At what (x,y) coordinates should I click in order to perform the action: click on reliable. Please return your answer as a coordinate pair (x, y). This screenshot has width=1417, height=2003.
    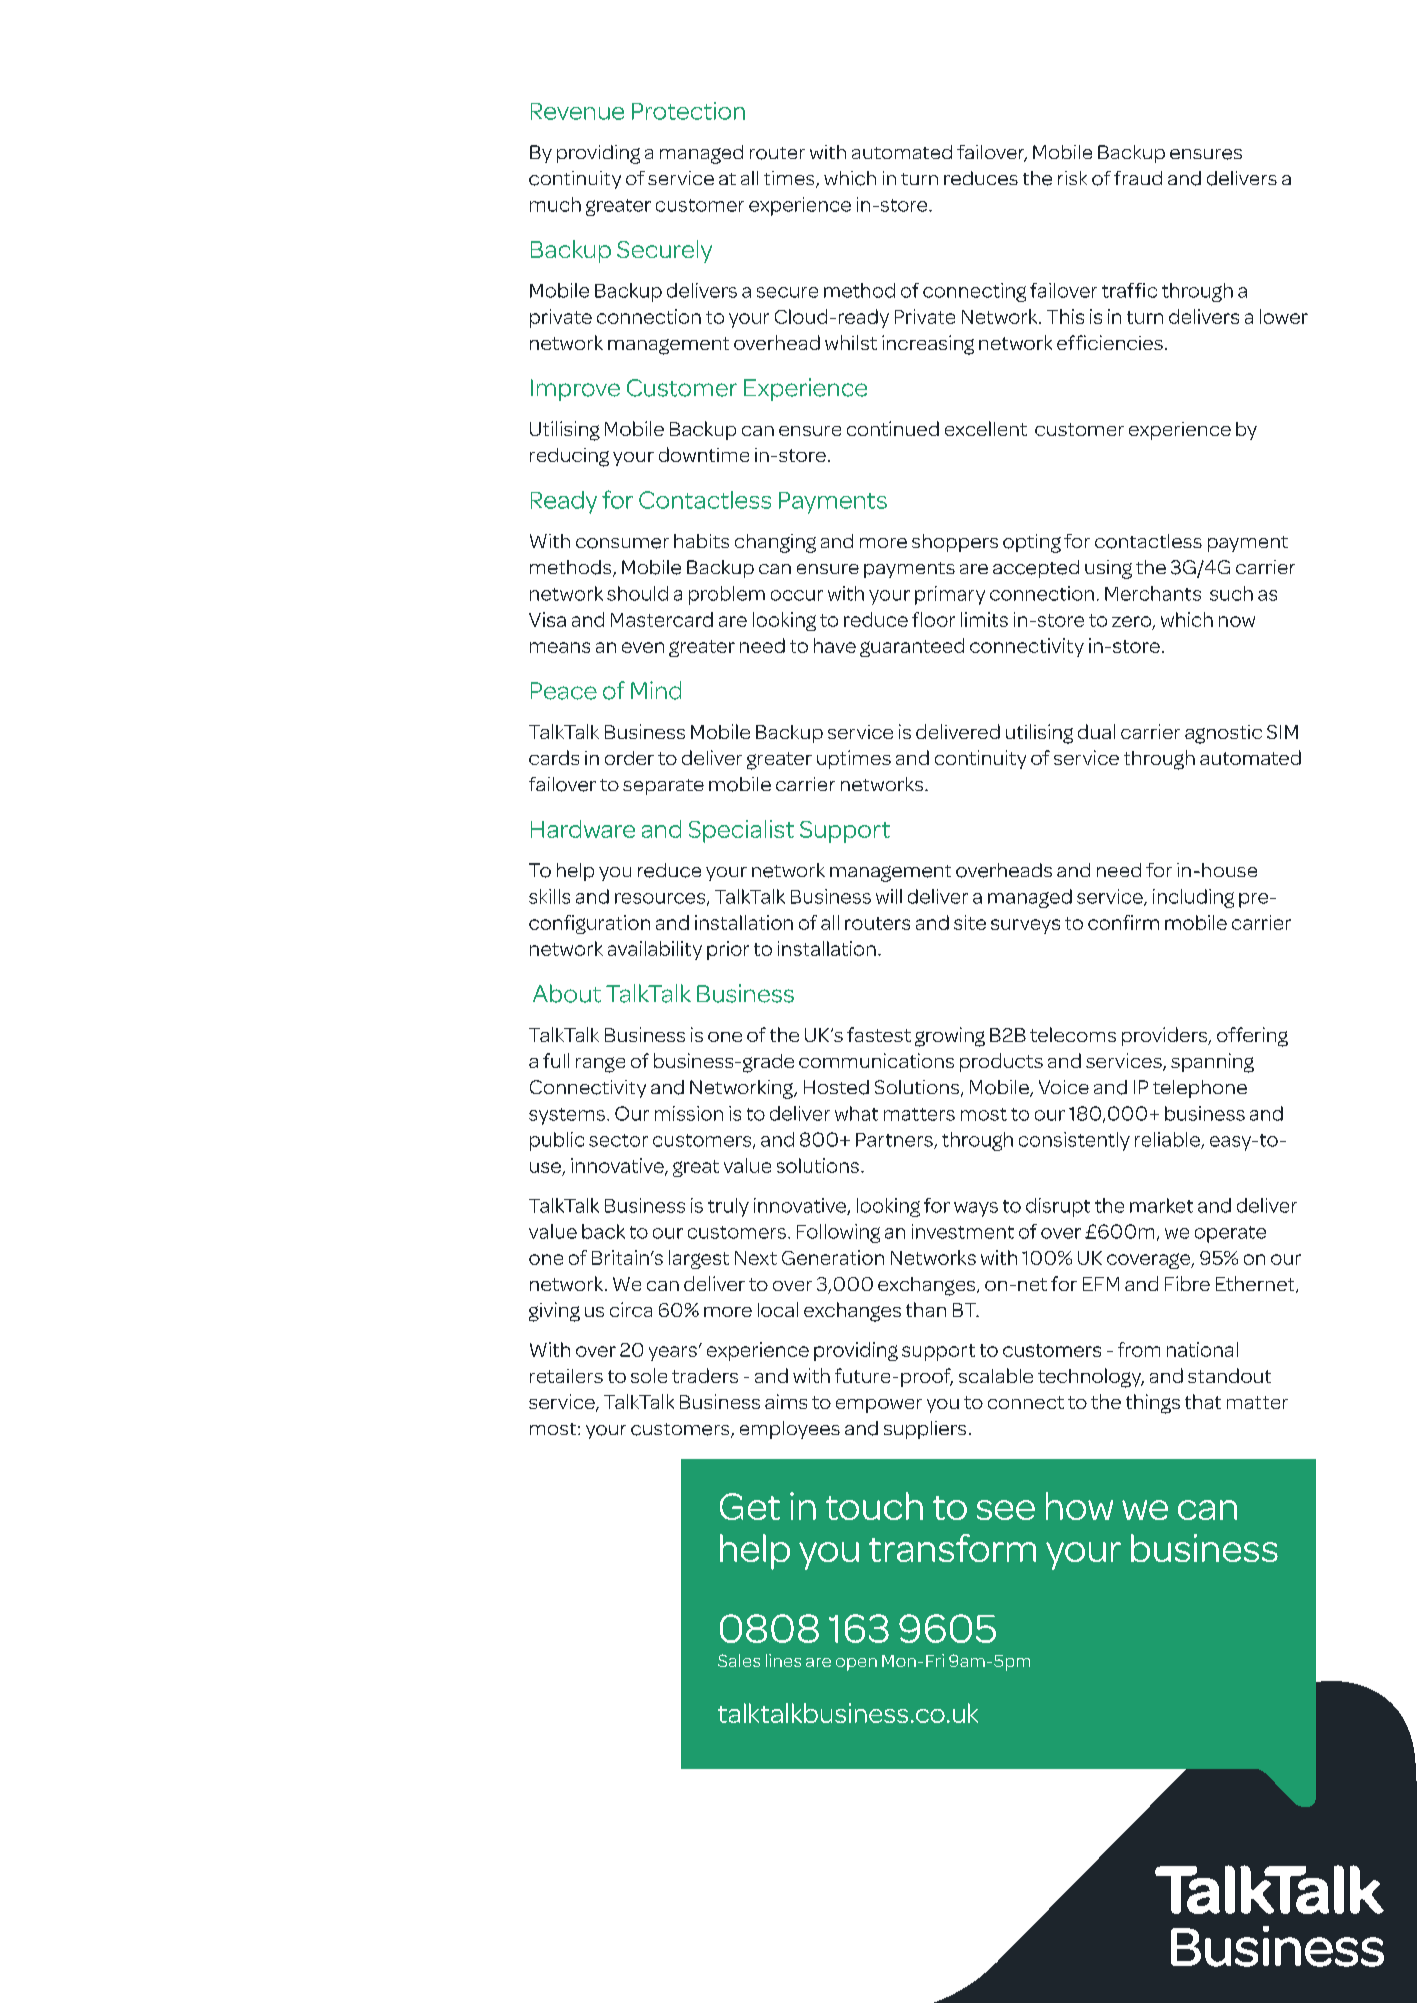
    Looking at the image, I should click on (1168, 1140).
